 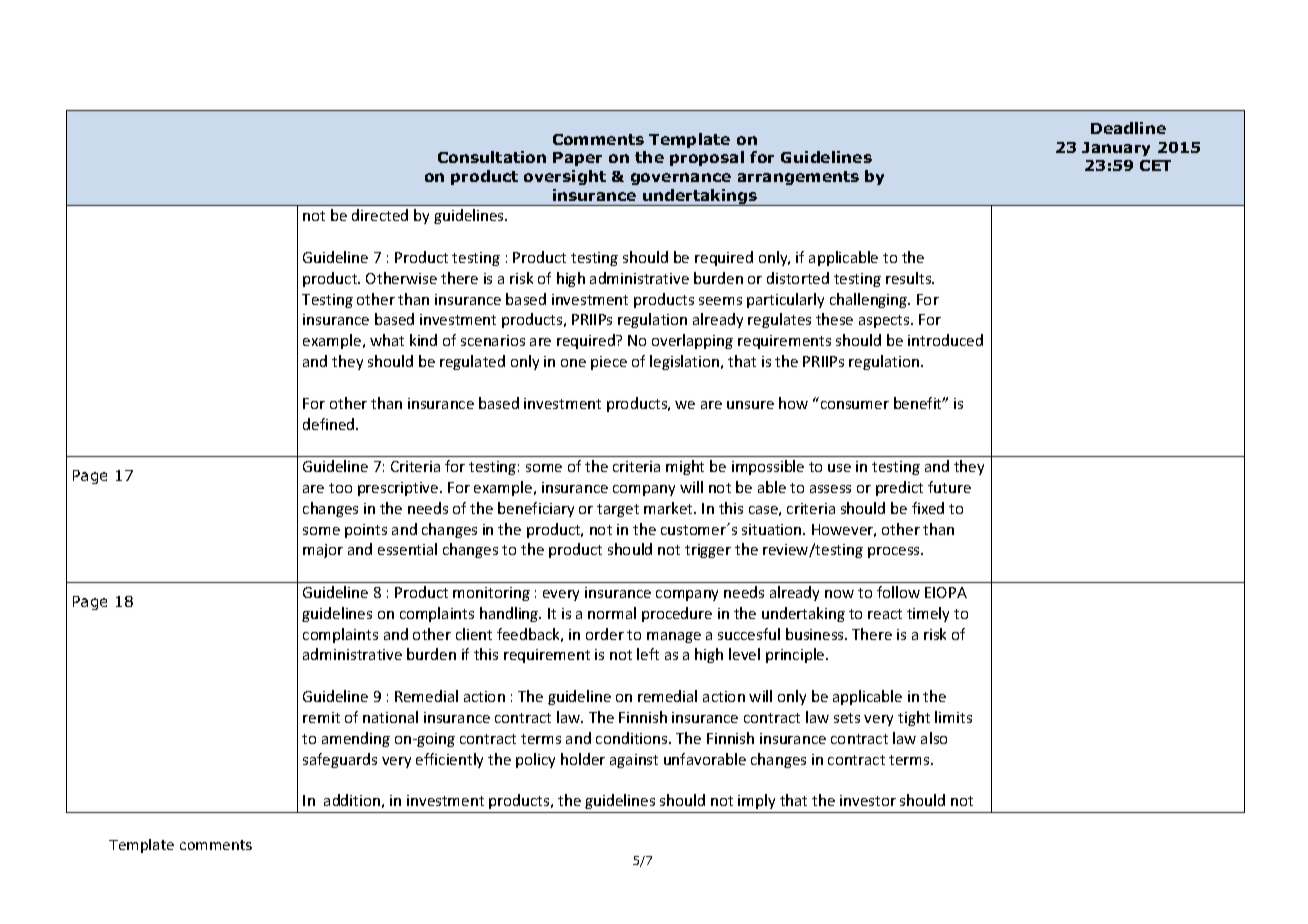 What do you see at coordinates (399, 489) in the screenshot?
I see `prescriptive` at bounding box center [399, 489].
